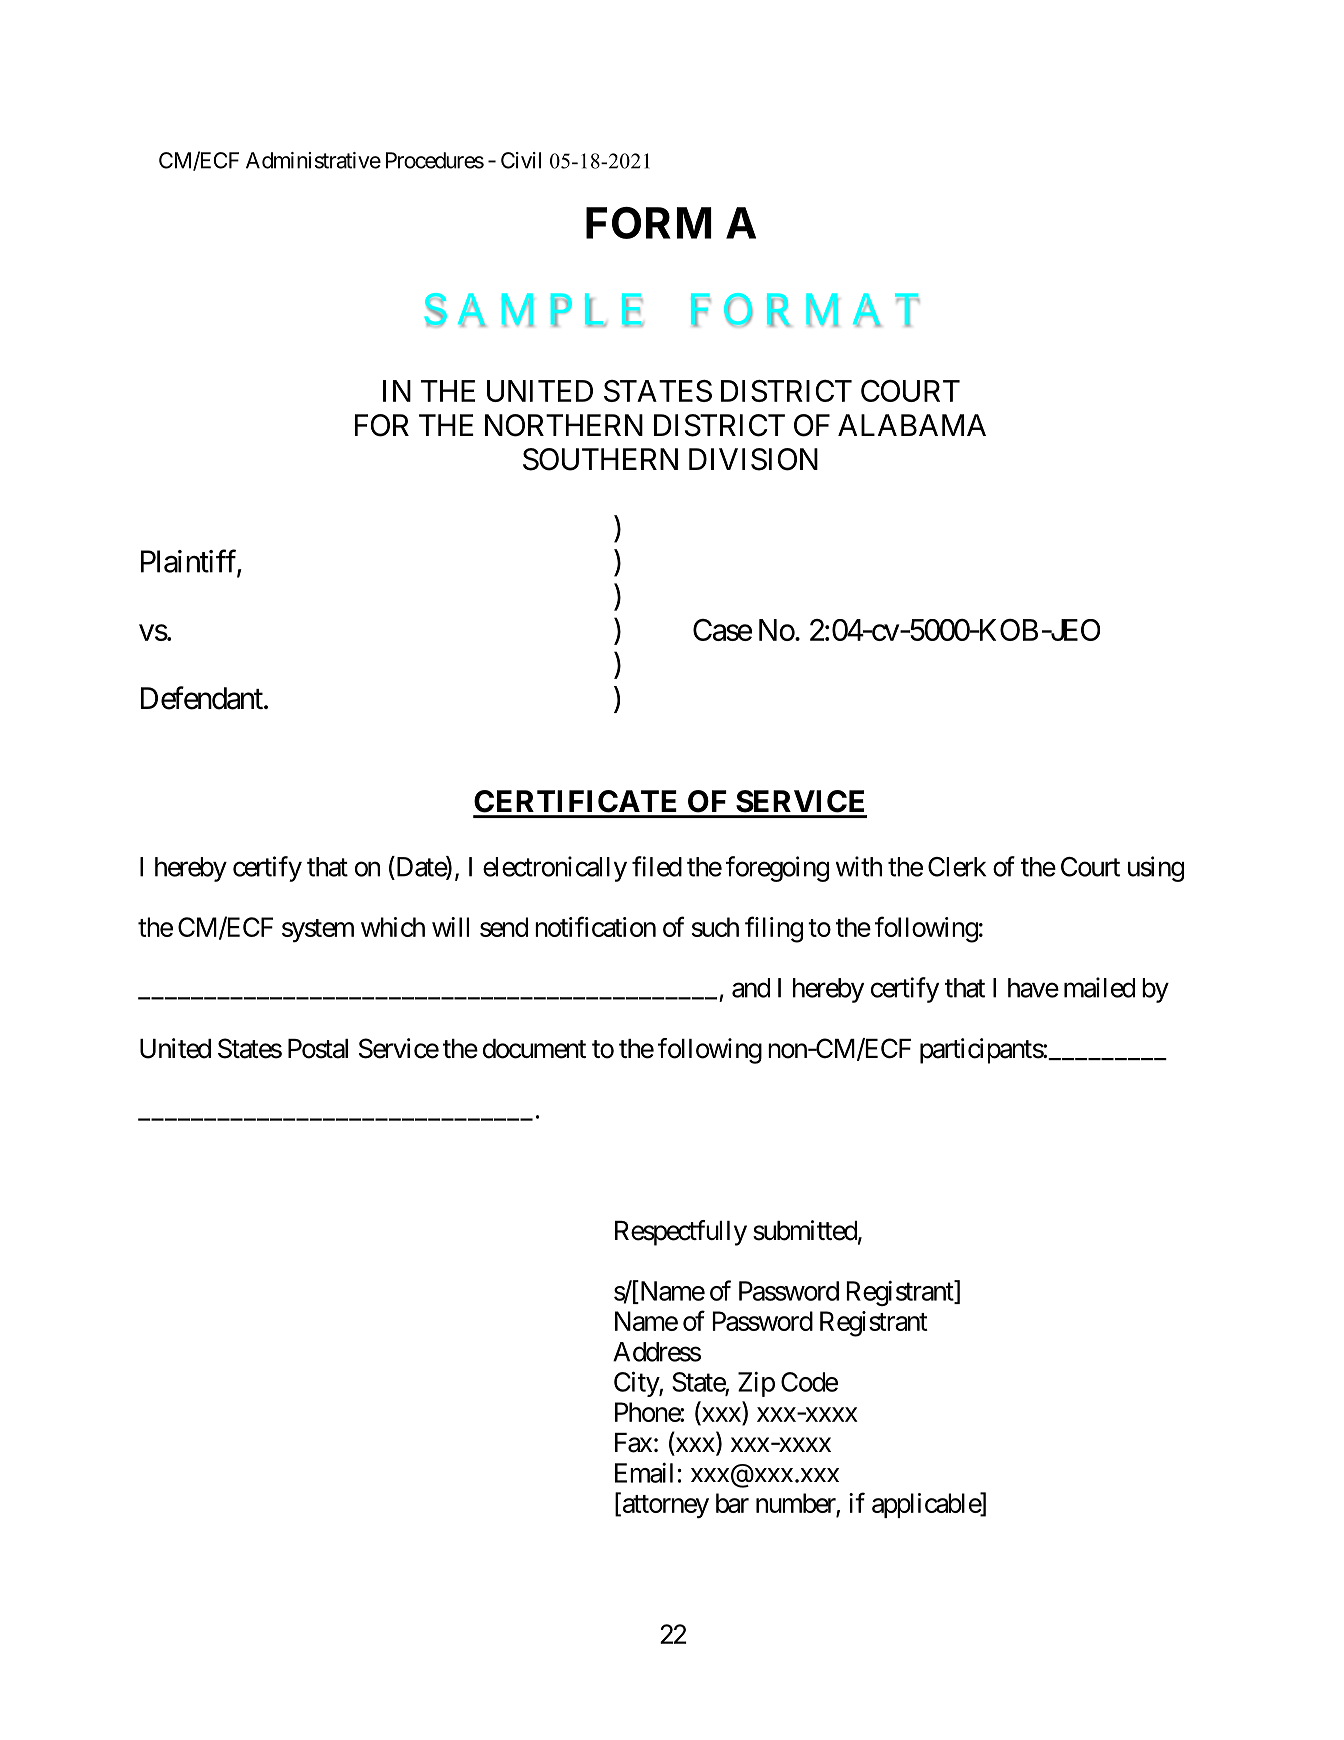 Image resolution: width=1344 pixels, height=1740 pixels. I want to click on ALABAMA, so click(912, 425).
